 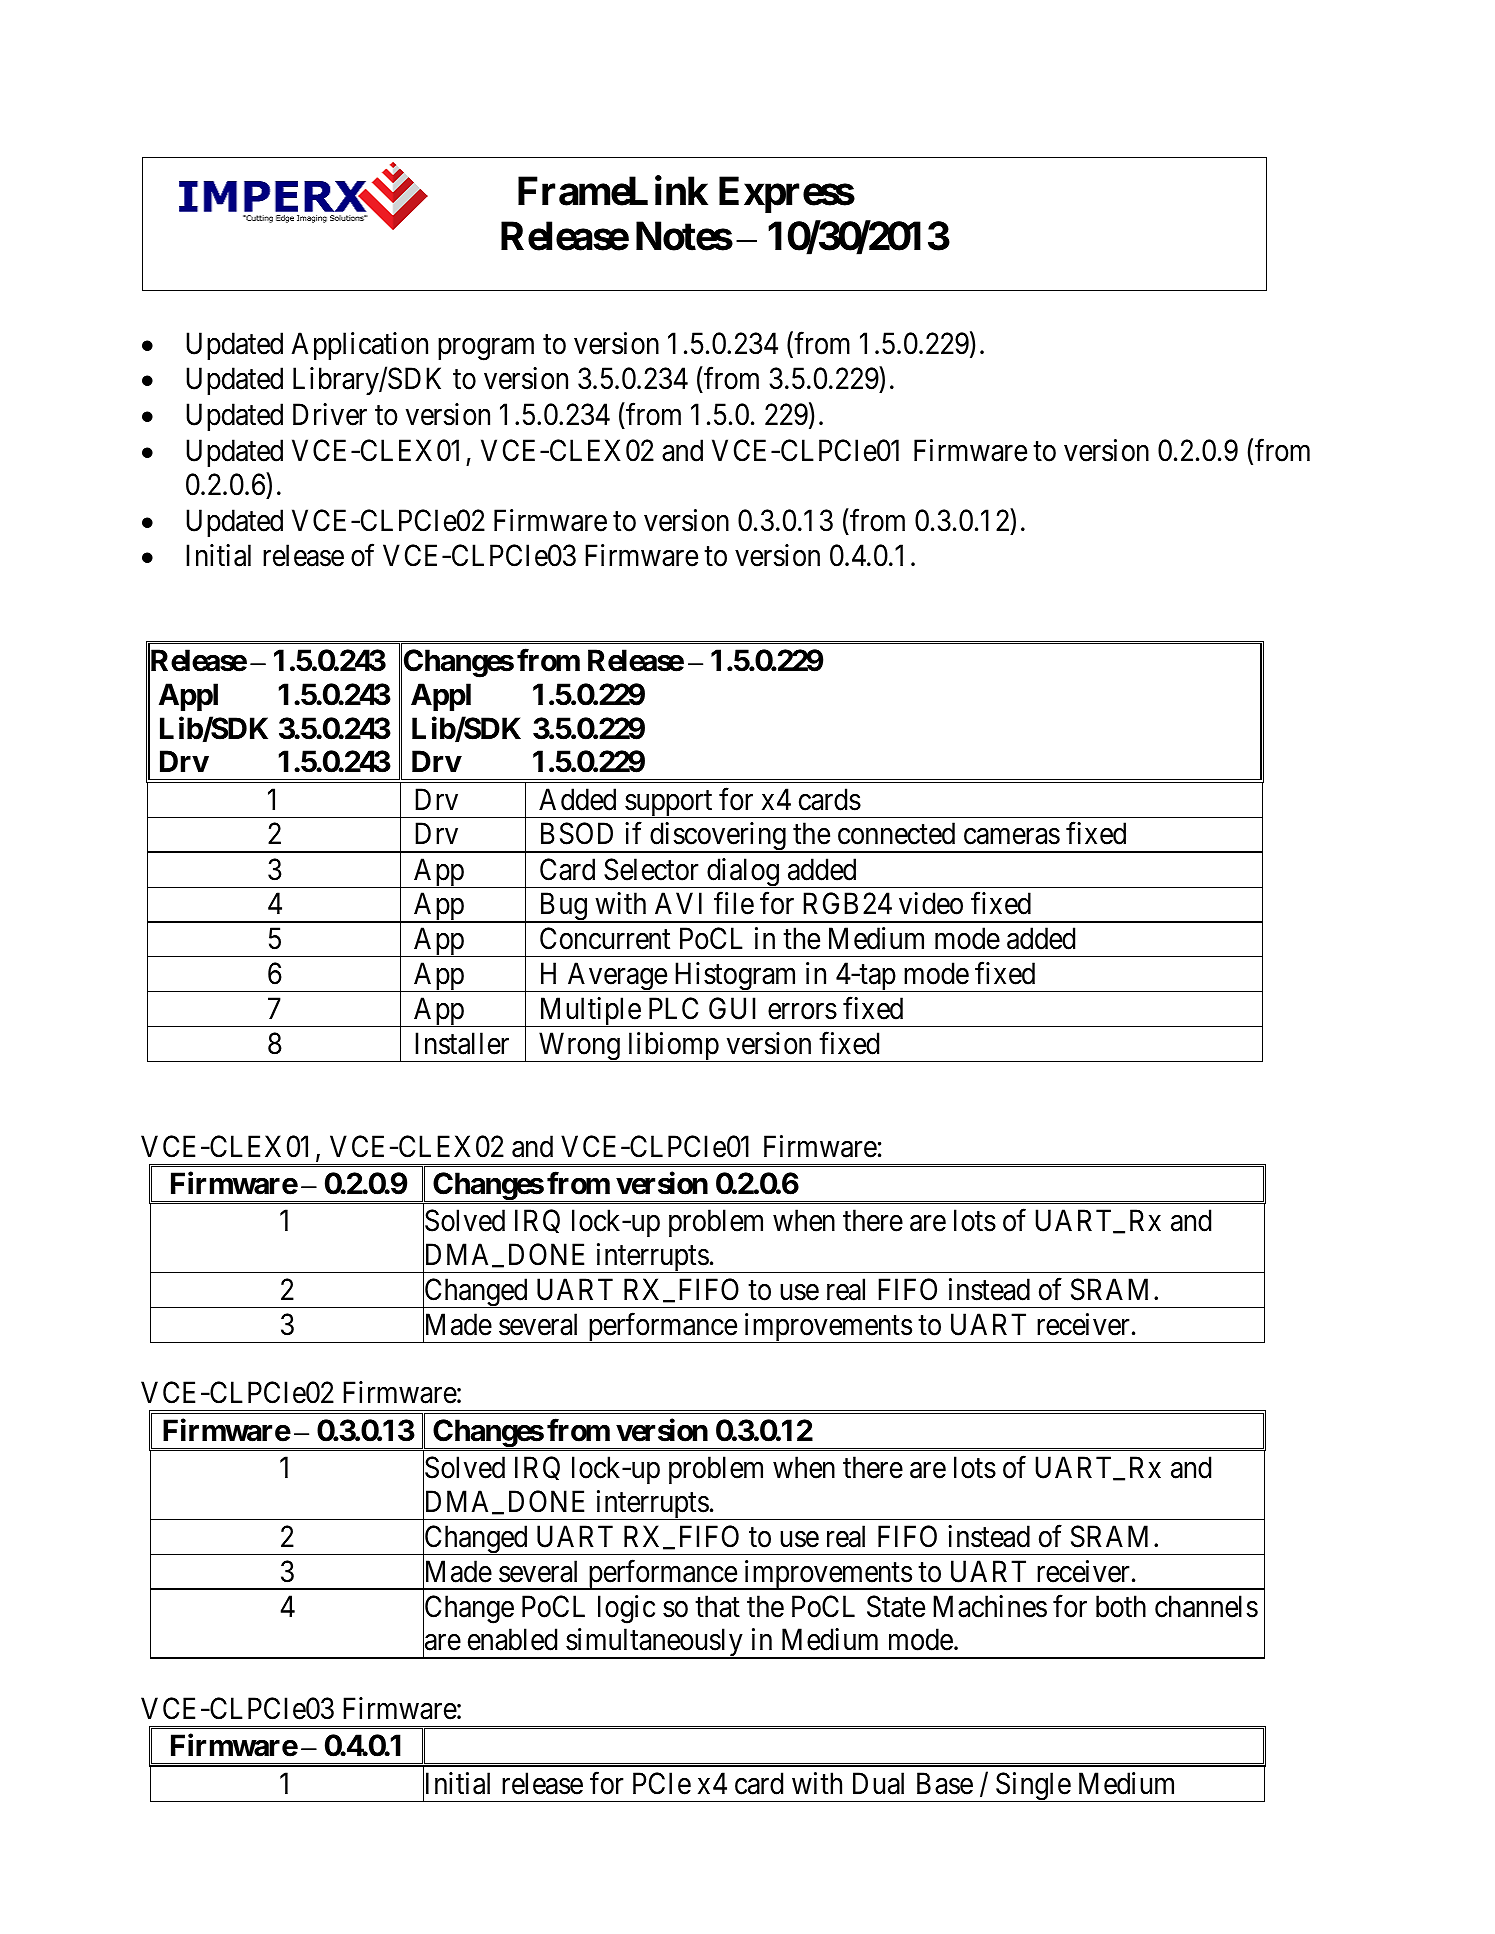 I want to click on logic, so click(x=626, y=1609).
